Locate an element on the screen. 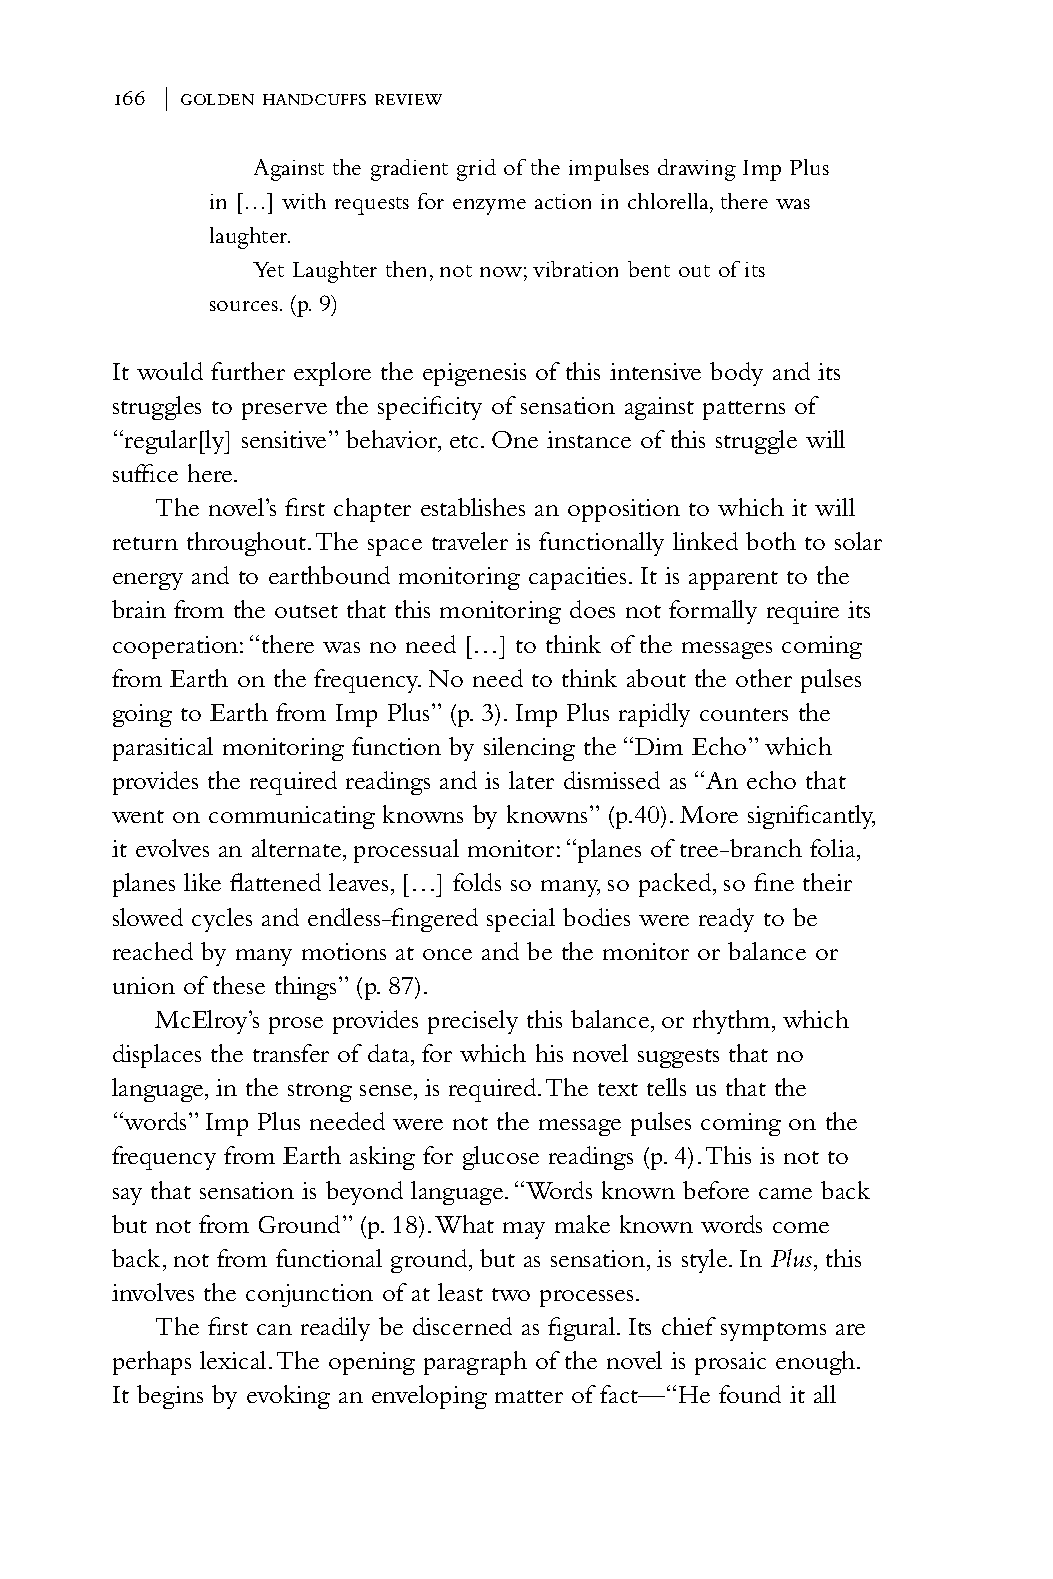 Image resolution: width=1053 pixels, height=1579 pixels. ready is located at coordinates (726, 920).
